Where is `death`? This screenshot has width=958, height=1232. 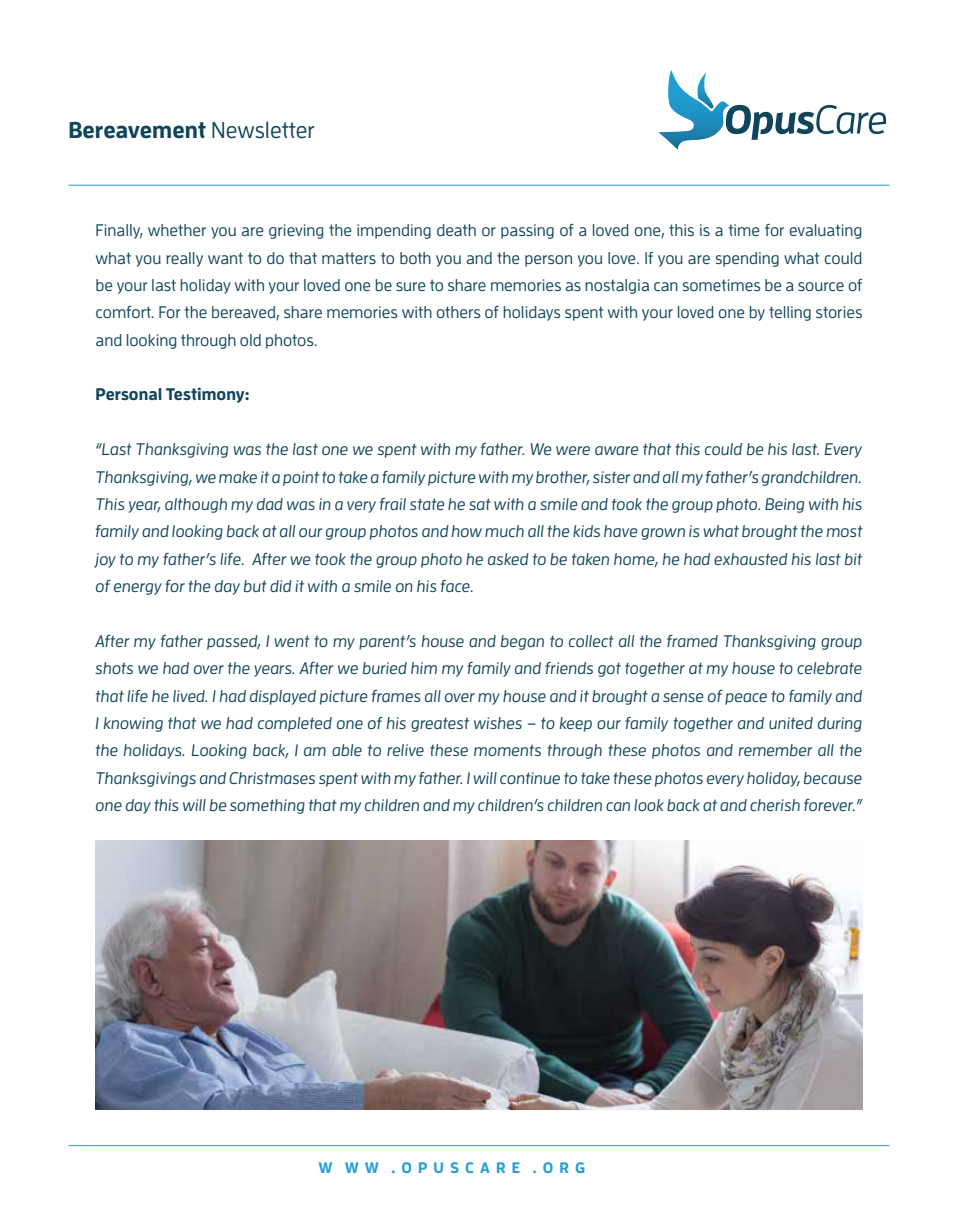
death is located at coordinates (456, 230).
